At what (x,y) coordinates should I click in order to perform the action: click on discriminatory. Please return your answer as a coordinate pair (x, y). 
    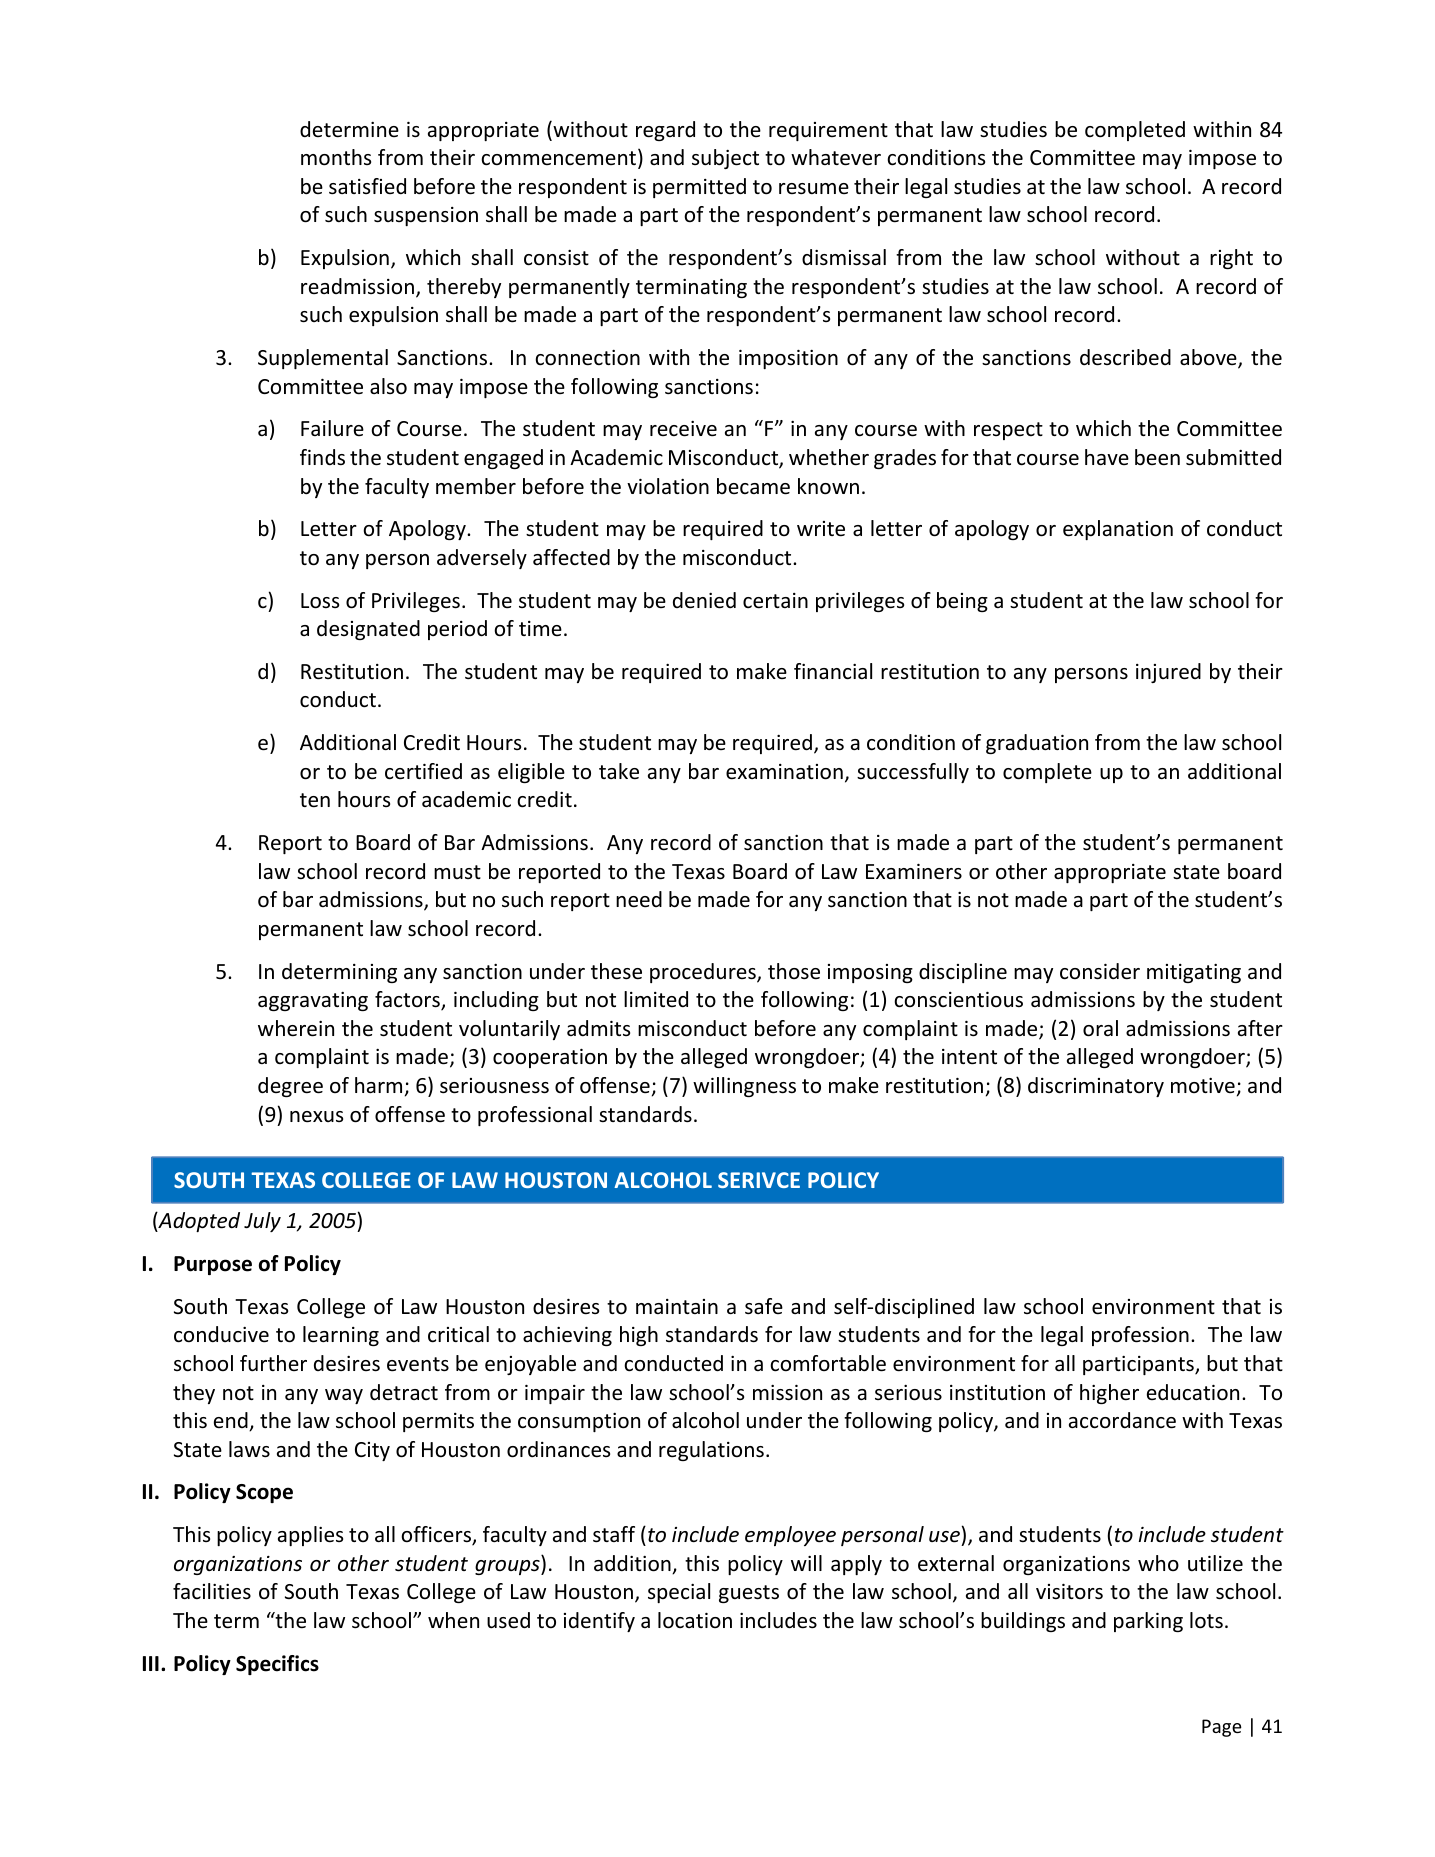
    Looking at the image, I should click on (1096, 1087).
